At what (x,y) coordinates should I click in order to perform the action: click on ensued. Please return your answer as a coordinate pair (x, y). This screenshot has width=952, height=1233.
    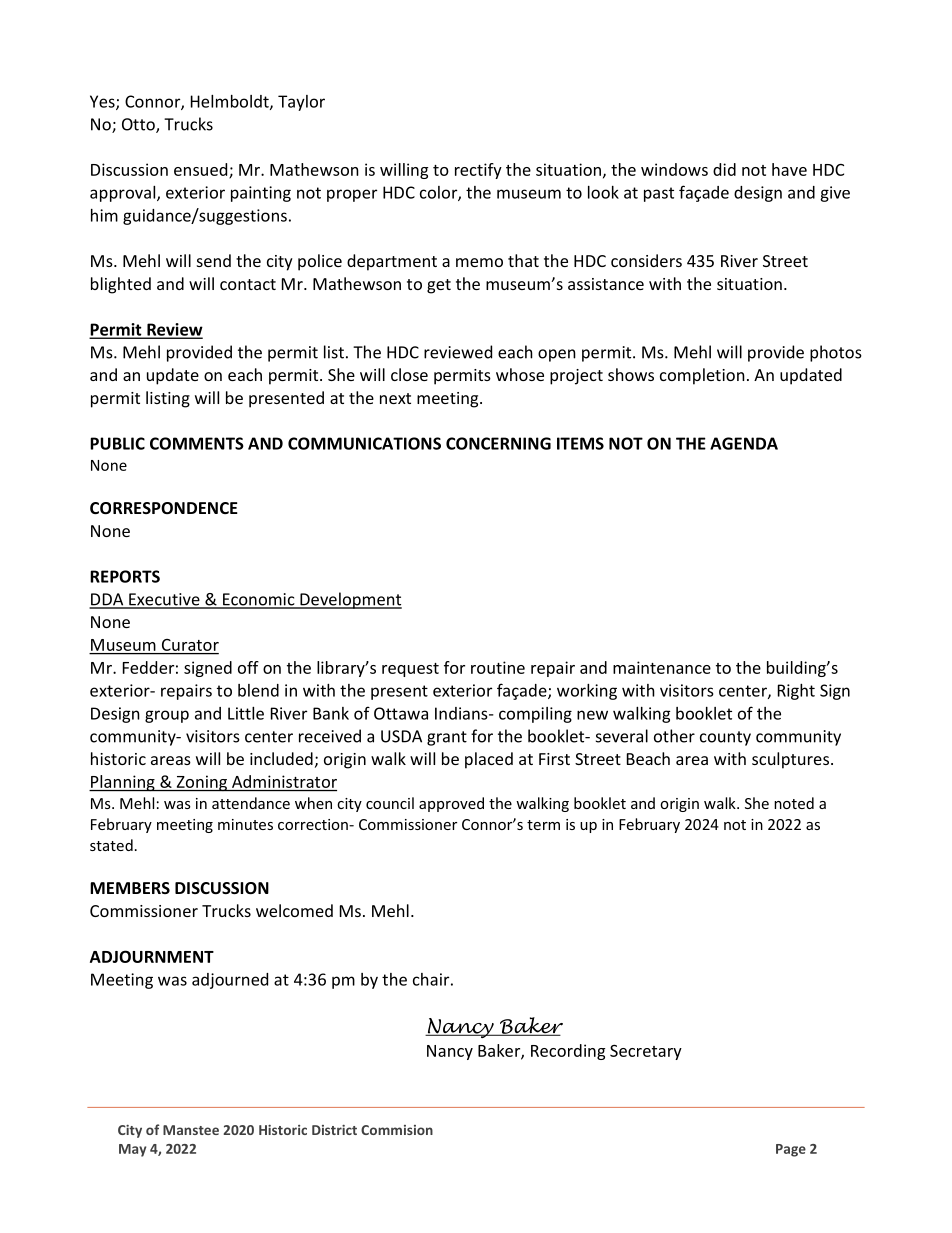
    Looking at the image, I should click on (202, 170).
